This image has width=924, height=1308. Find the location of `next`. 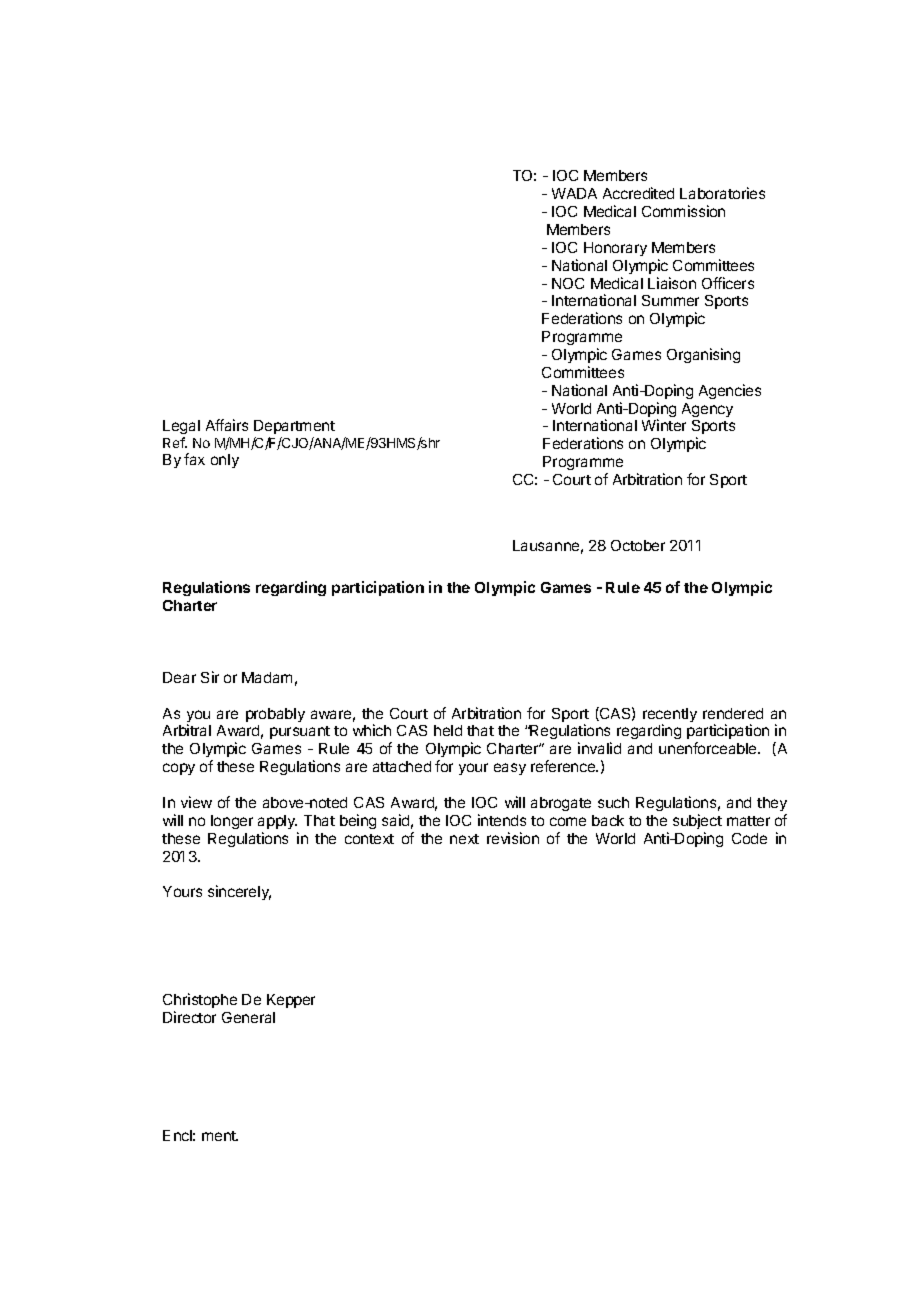

next is located at coordinates (464, 839).
